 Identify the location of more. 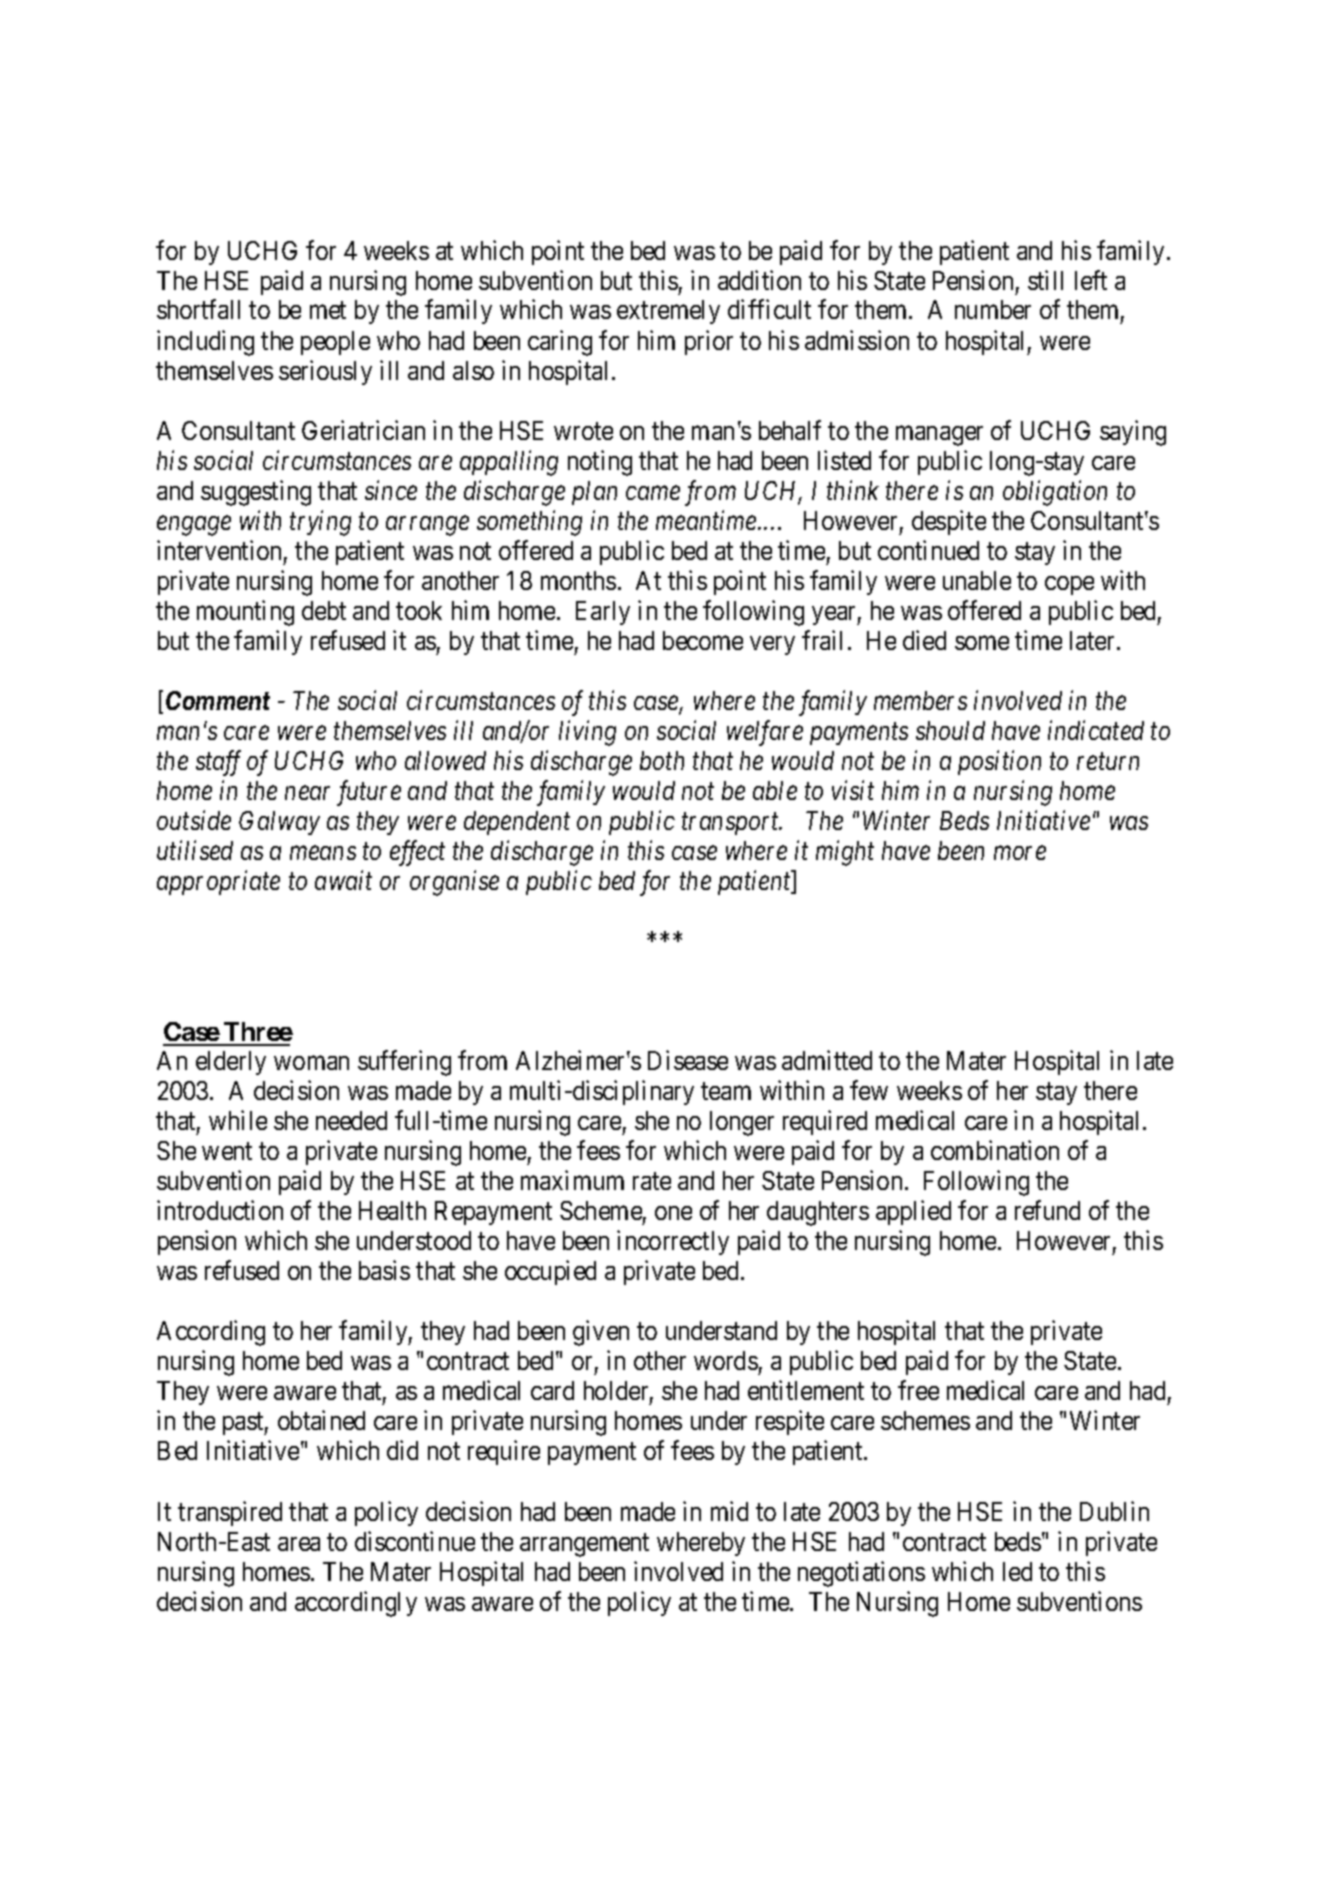
(1020, 853).
